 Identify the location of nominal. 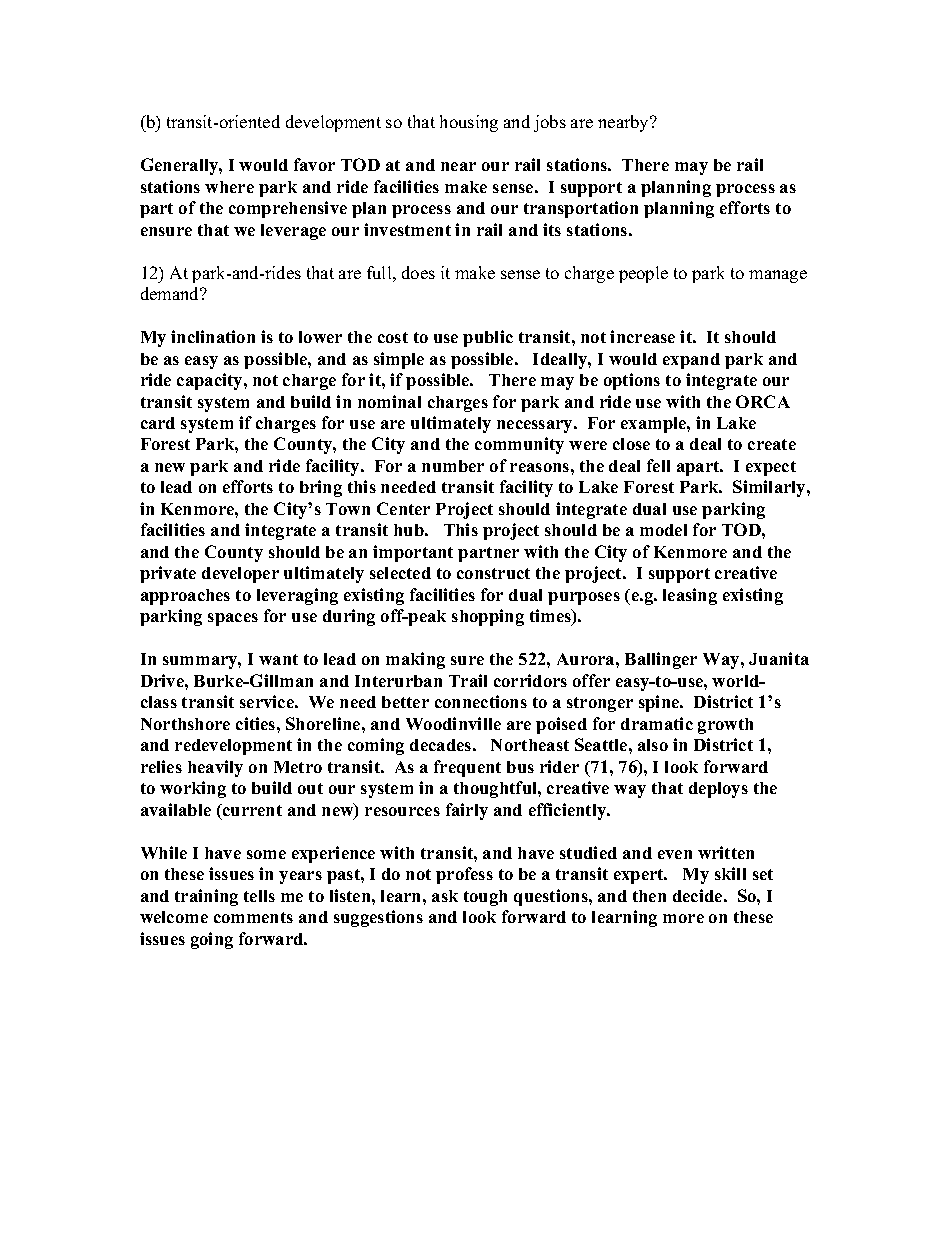
(389, 401).
